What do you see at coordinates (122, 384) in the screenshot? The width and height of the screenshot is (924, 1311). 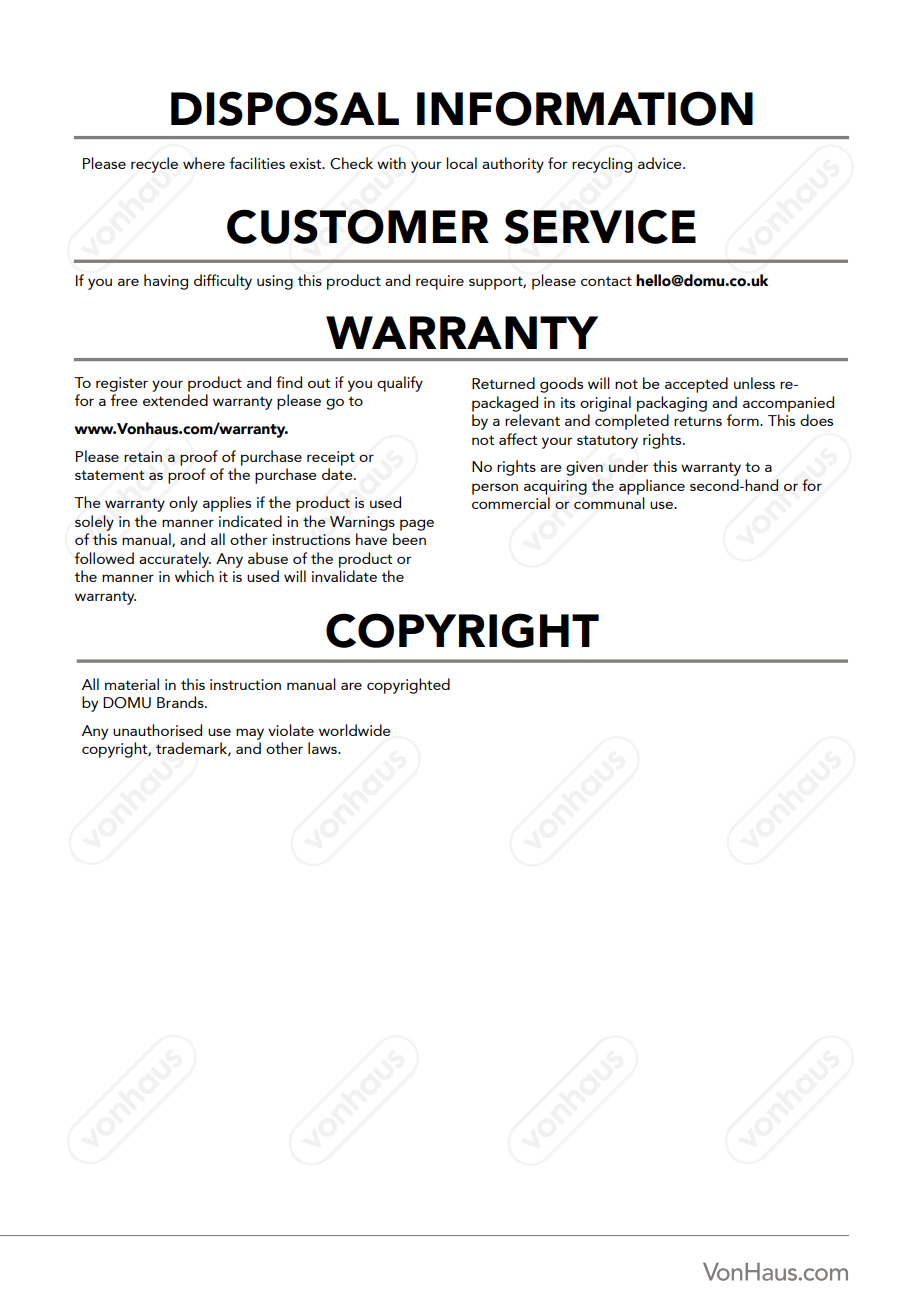 I see `register` at bounding box center [122, 384].
